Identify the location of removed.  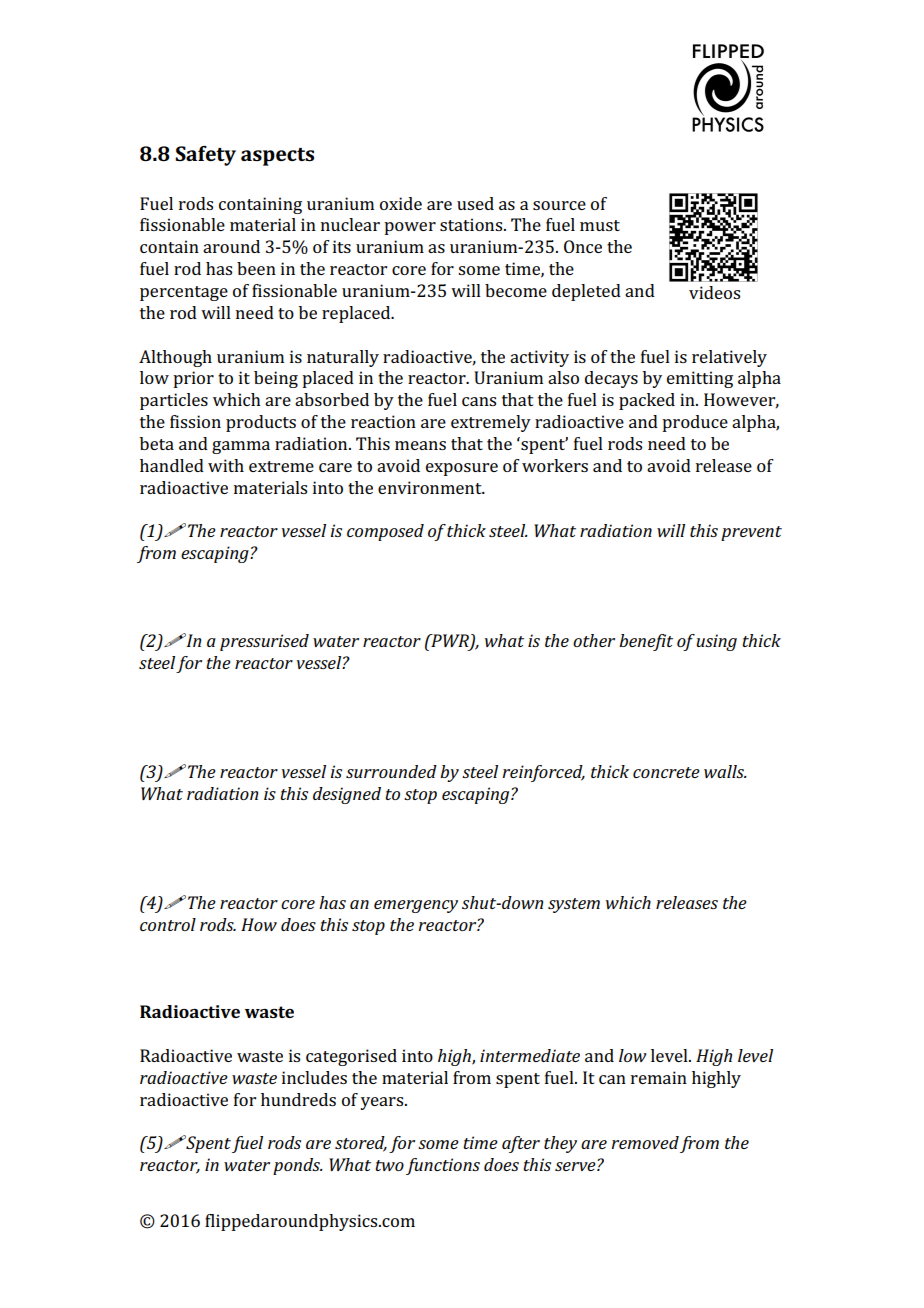
(645, 1142).
